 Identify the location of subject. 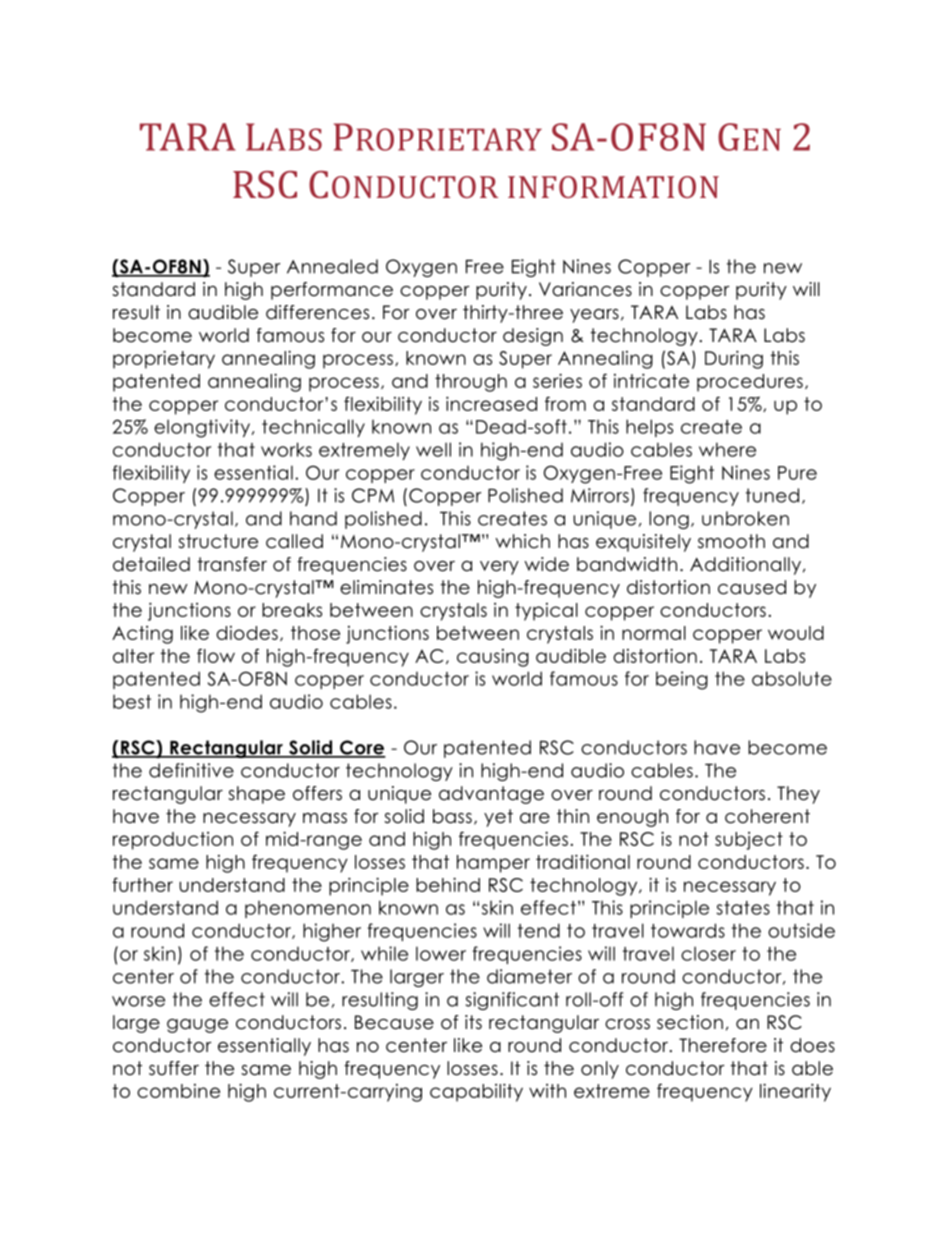
(749, 841).
